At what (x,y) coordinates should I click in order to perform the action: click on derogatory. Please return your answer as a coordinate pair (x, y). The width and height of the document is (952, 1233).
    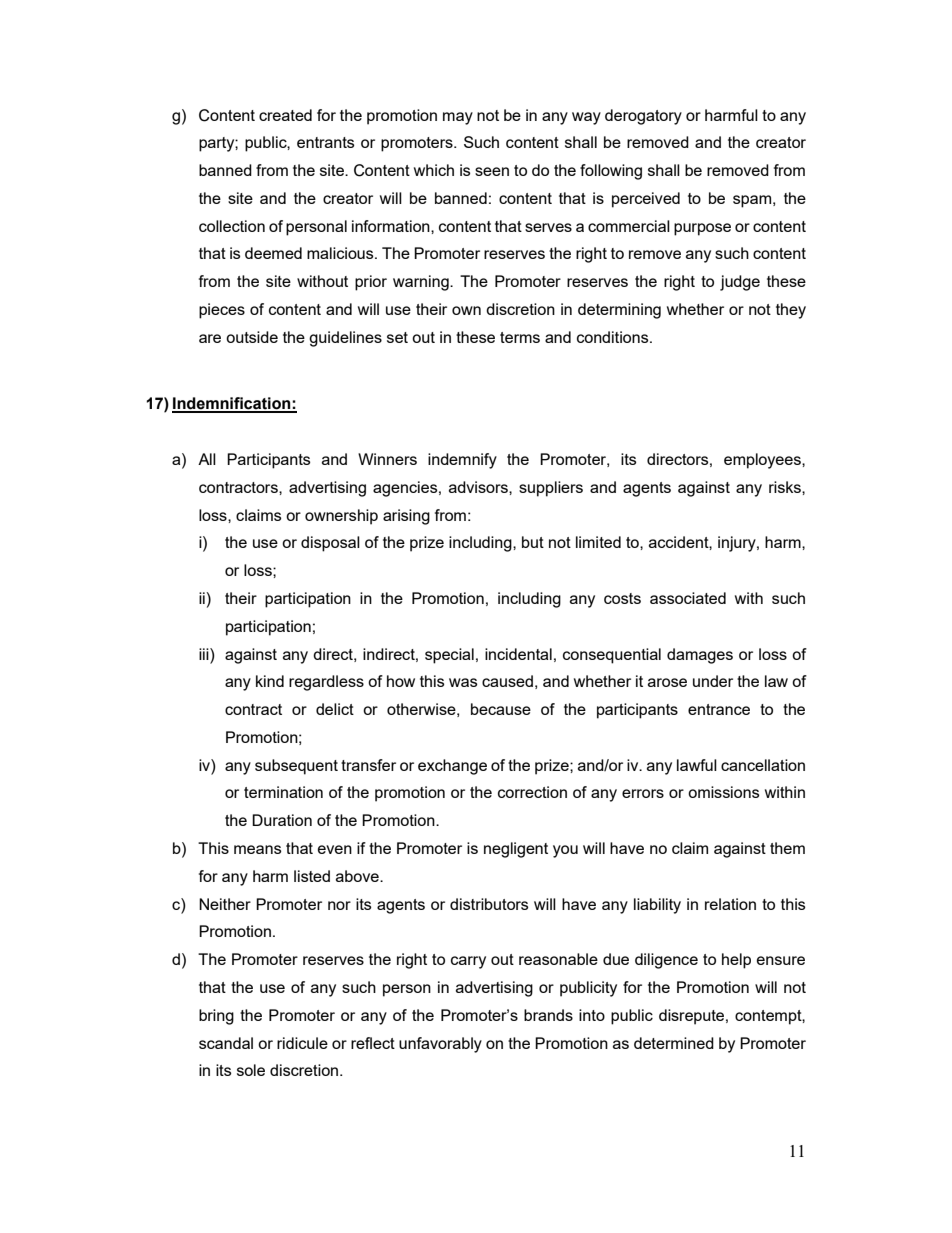
    Looking at the image, I should click on (643, 117).
